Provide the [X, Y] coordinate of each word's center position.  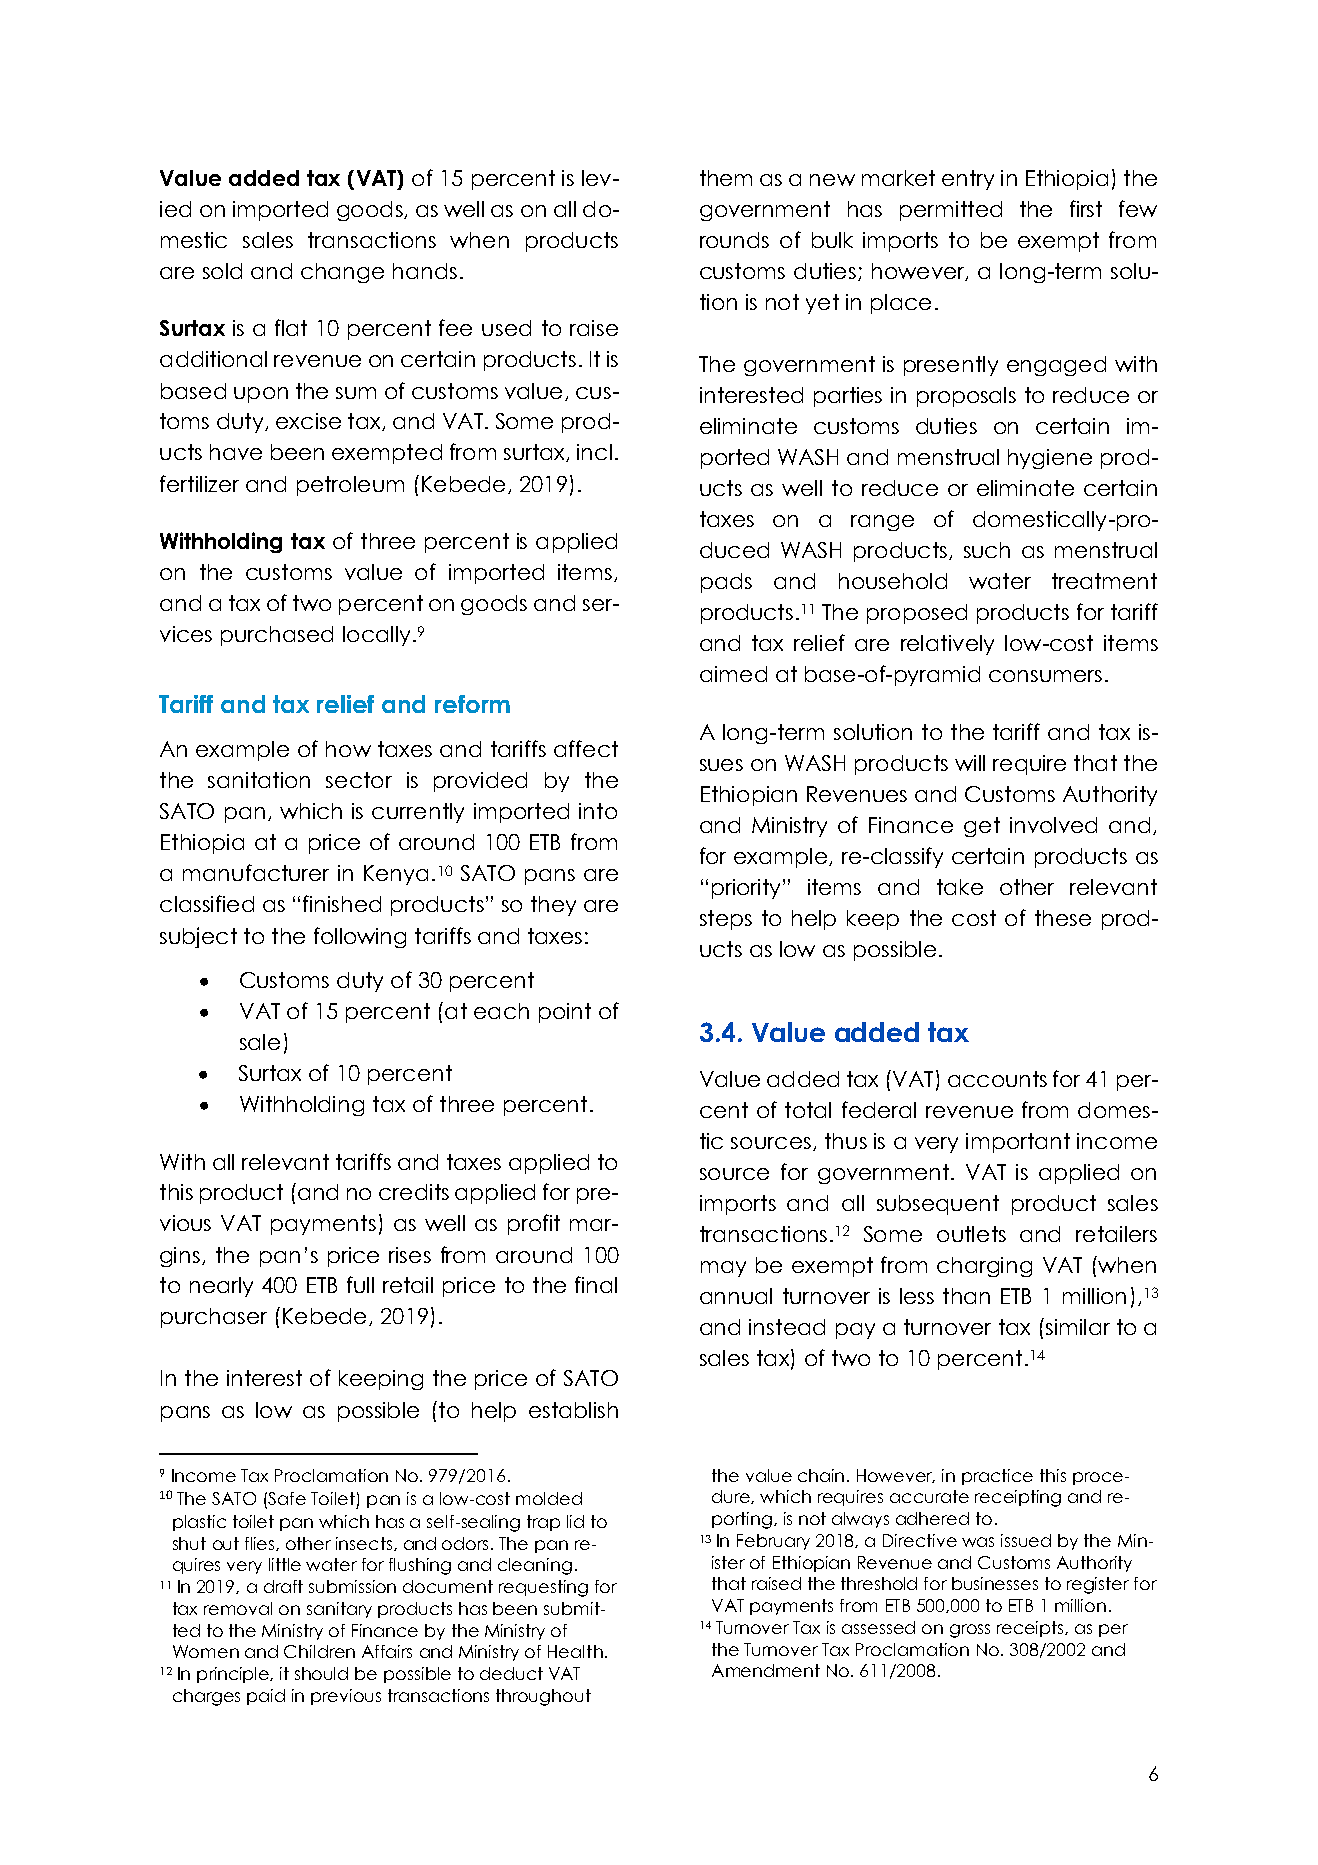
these [1063, 918]
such [987, 550]
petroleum [350, 486]
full [360, 1284]
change [342, 273]
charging [984, 1267]
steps [726, 920]
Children [319, 1651]
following [360, 937]
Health [575, 1651]
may [723, 1269]
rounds [734, 240]
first [1086, 208]
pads [726, 583]
